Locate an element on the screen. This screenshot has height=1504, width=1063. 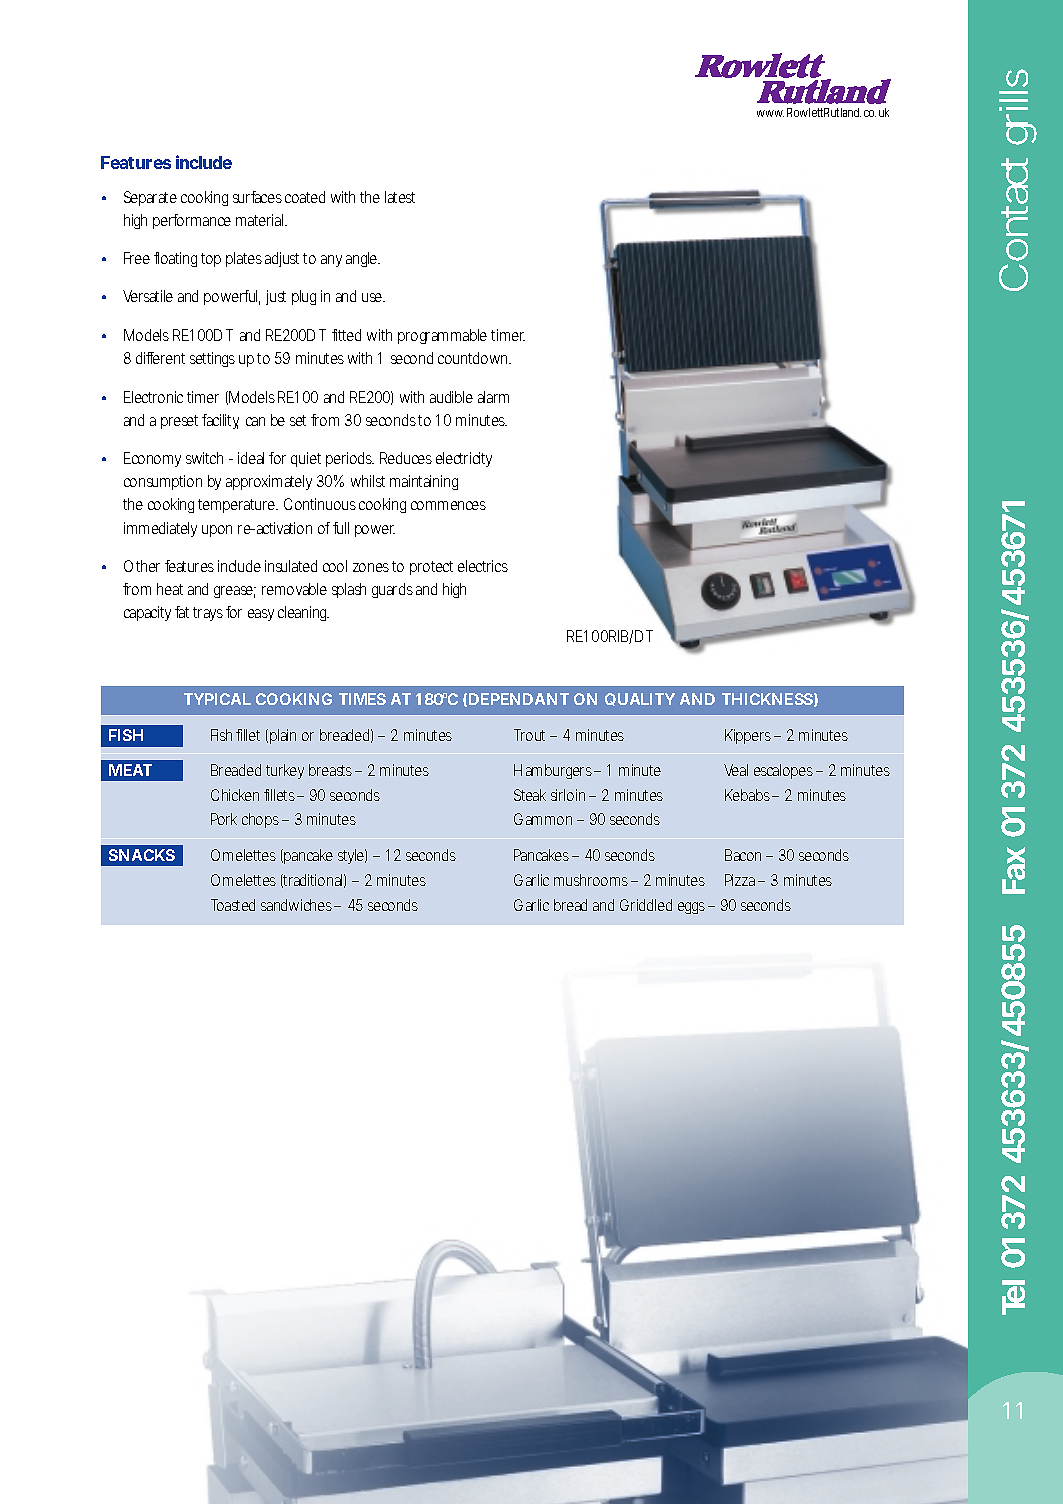
electrics is located at coordinates (483, 566).
